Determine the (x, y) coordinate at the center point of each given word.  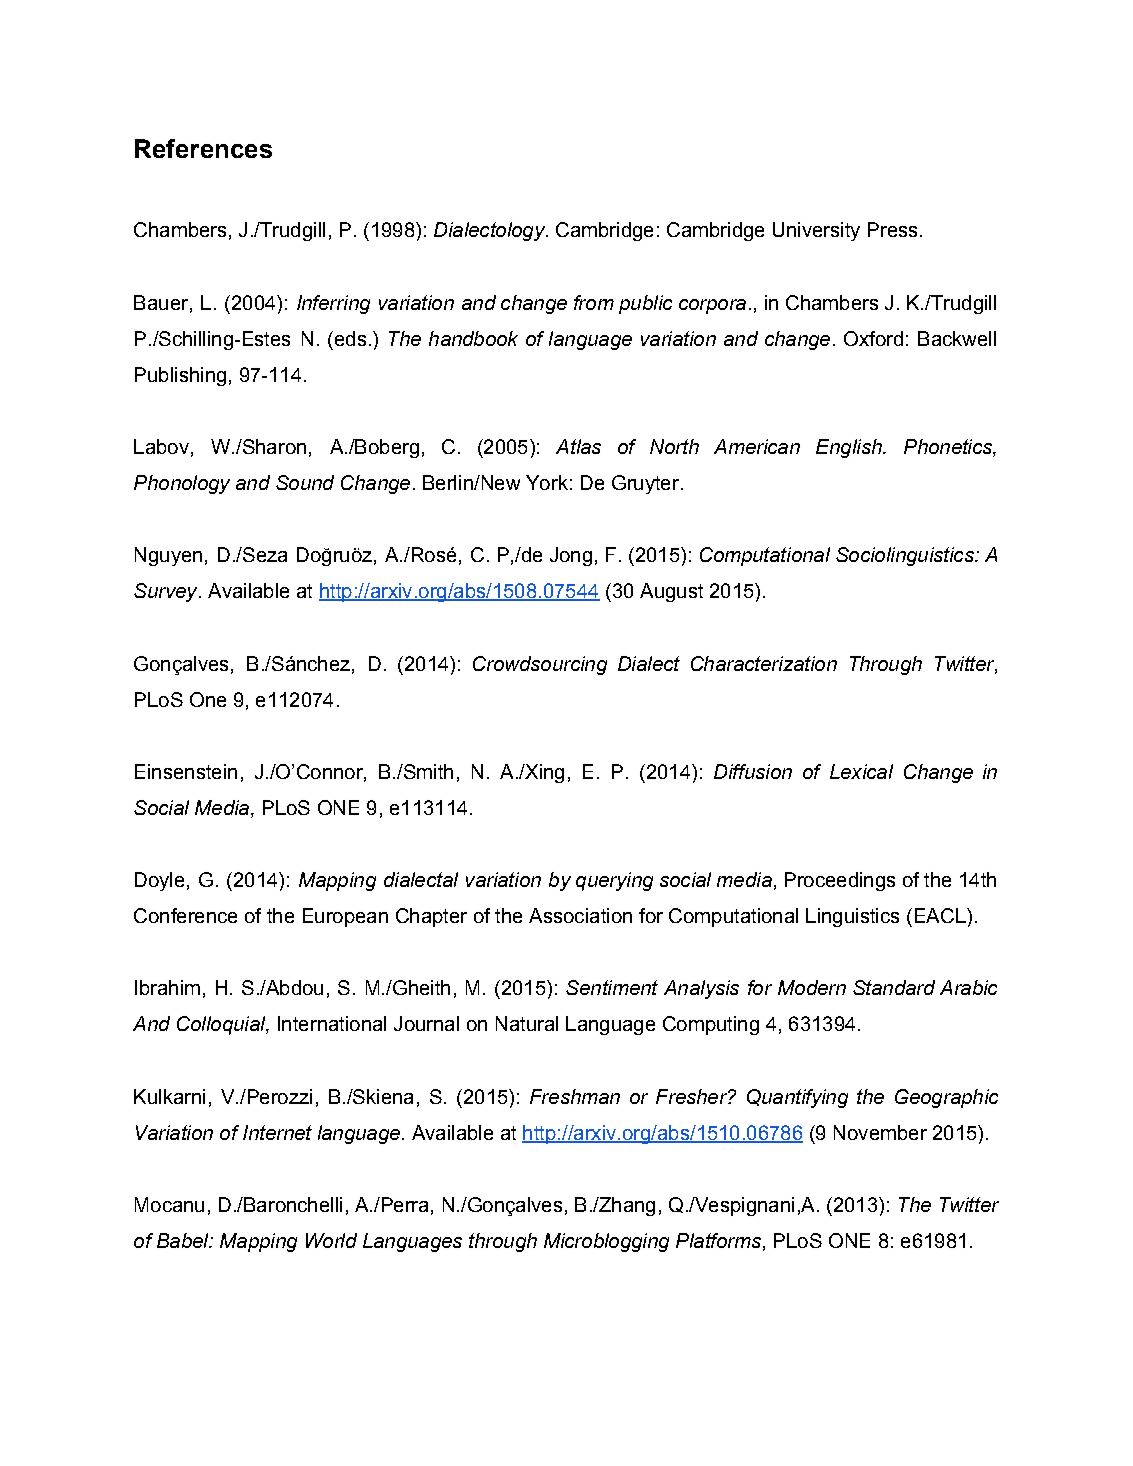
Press (892, 229)
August (671, 592)
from (594, 302)
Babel (184, 1240)
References (203, 148)
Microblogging (606, 1242)
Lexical (861, 771)
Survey (167, 592)
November (880, 1132)
